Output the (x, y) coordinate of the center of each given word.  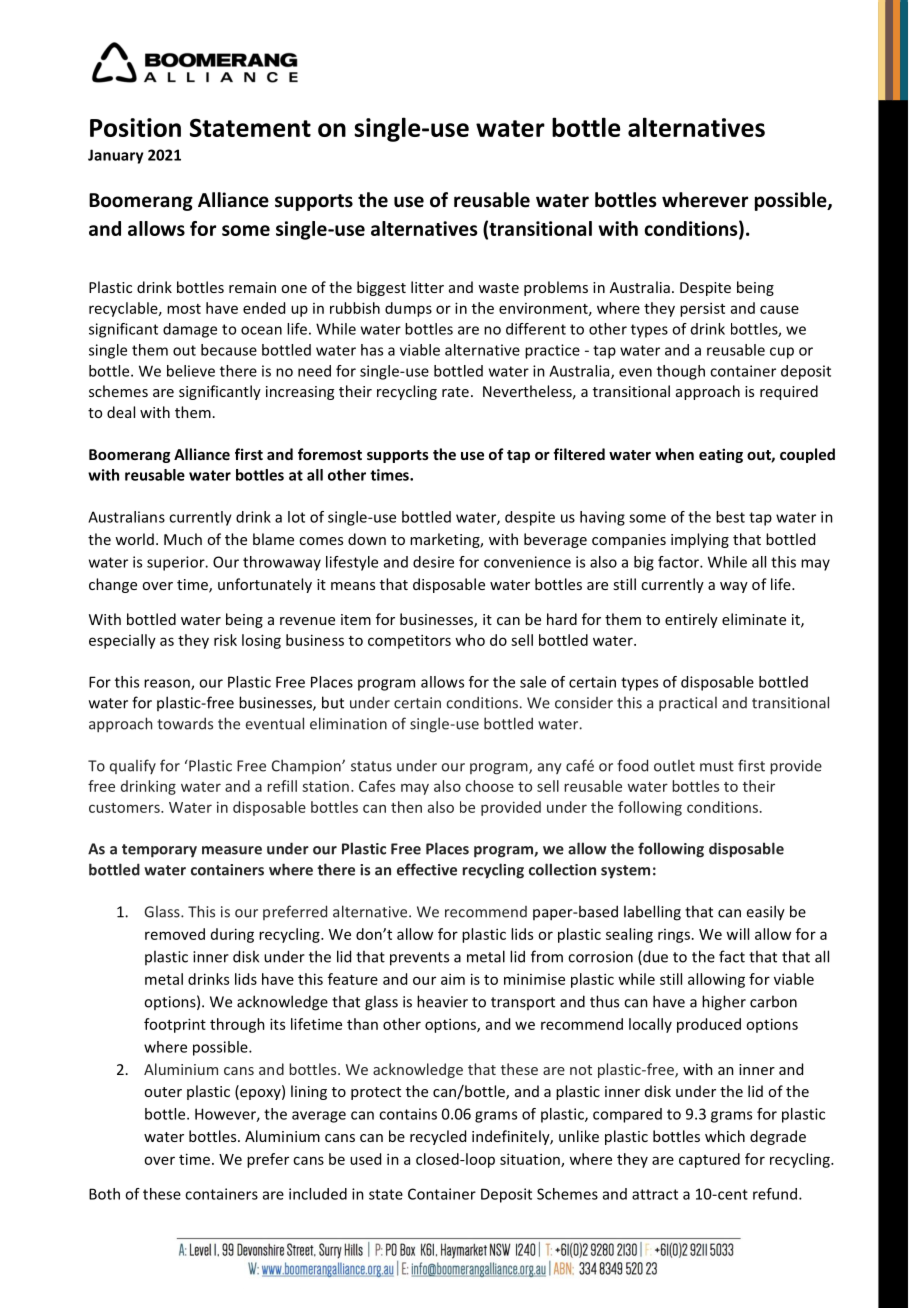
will (737, 934)
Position (135, 127)
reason (168, 684)
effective (427, 869)
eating (721, 455)
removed (175, 934)
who (470, 640)
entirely (691, 620)
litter (427, 287)
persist (702, 309)
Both (104, 1194)
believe (191, 371)
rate (455, 392)
